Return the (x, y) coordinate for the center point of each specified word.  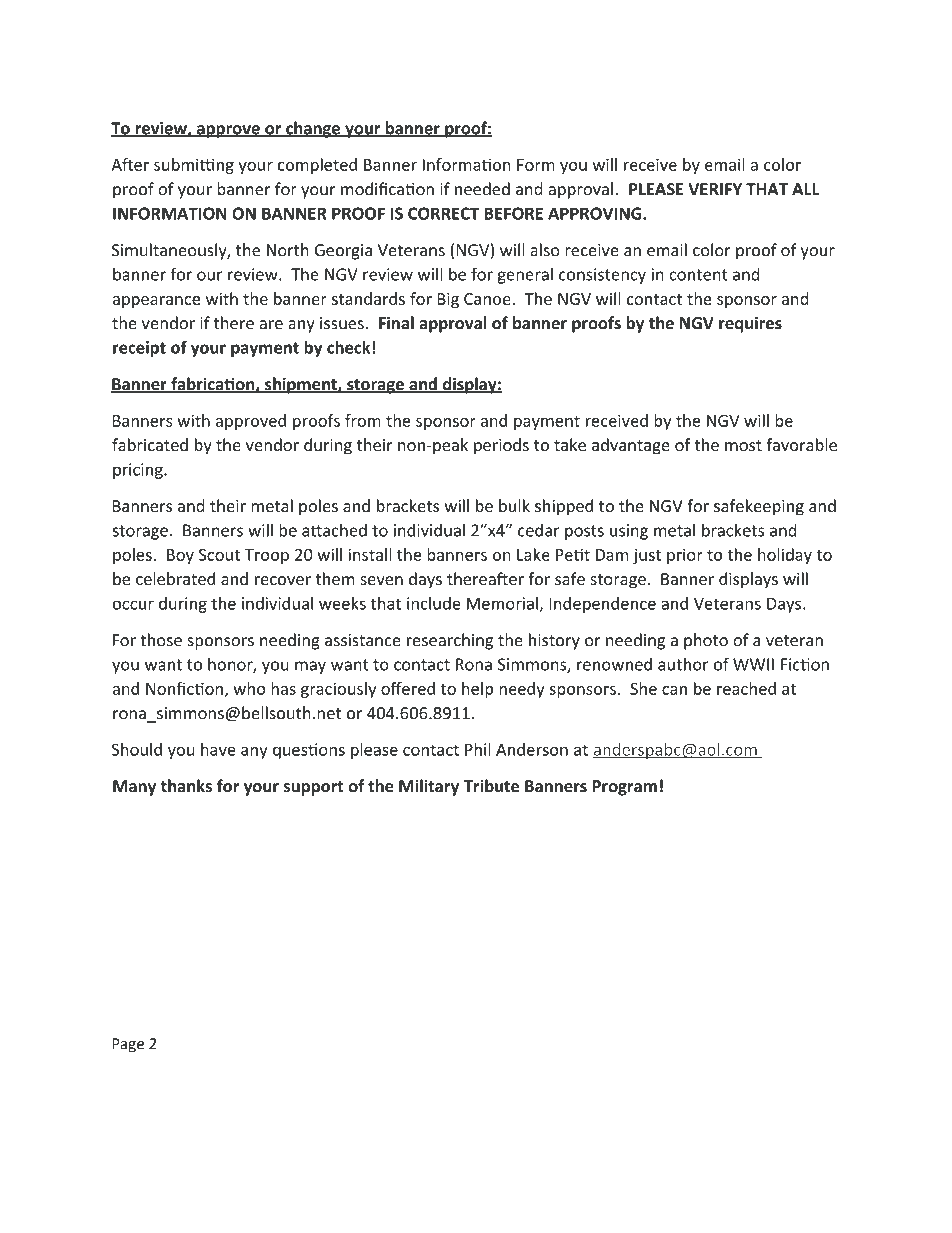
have (218, 749)
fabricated (150, 444)
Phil (478, 749)
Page (128, 1045)
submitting (194, 166)
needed (482, 189)
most (743, 445)
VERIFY (715, 189)
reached (746, 688)
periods (501, 446)
